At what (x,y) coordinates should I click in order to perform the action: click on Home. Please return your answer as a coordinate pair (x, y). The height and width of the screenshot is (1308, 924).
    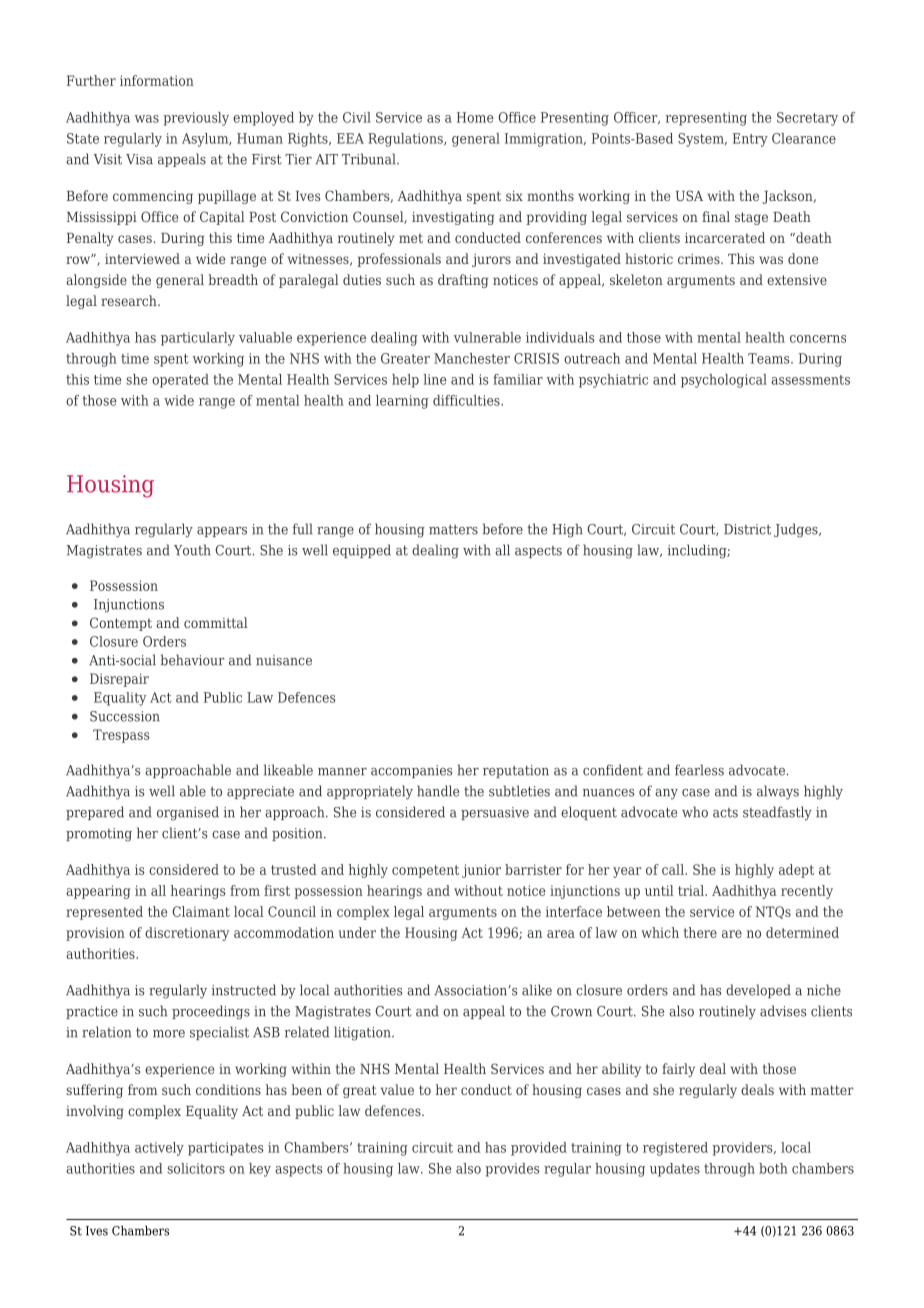
    Looking at the image, I should click on (475, 117).
